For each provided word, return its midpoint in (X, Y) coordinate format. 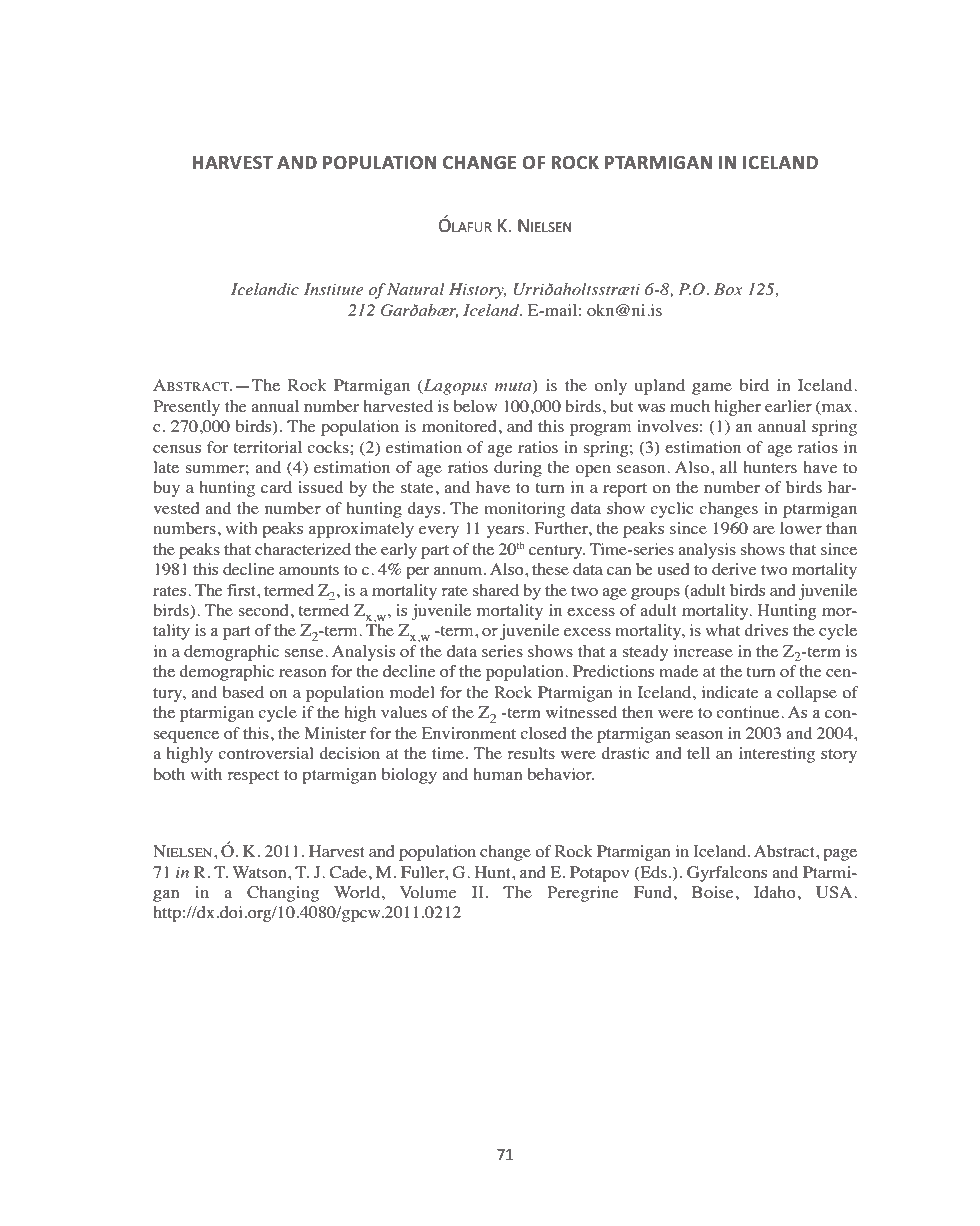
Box (728, 289)
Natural (416, 289)
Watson (260, 872)
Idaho (775, 892)
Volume (428, 892)
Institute (334, 289)
